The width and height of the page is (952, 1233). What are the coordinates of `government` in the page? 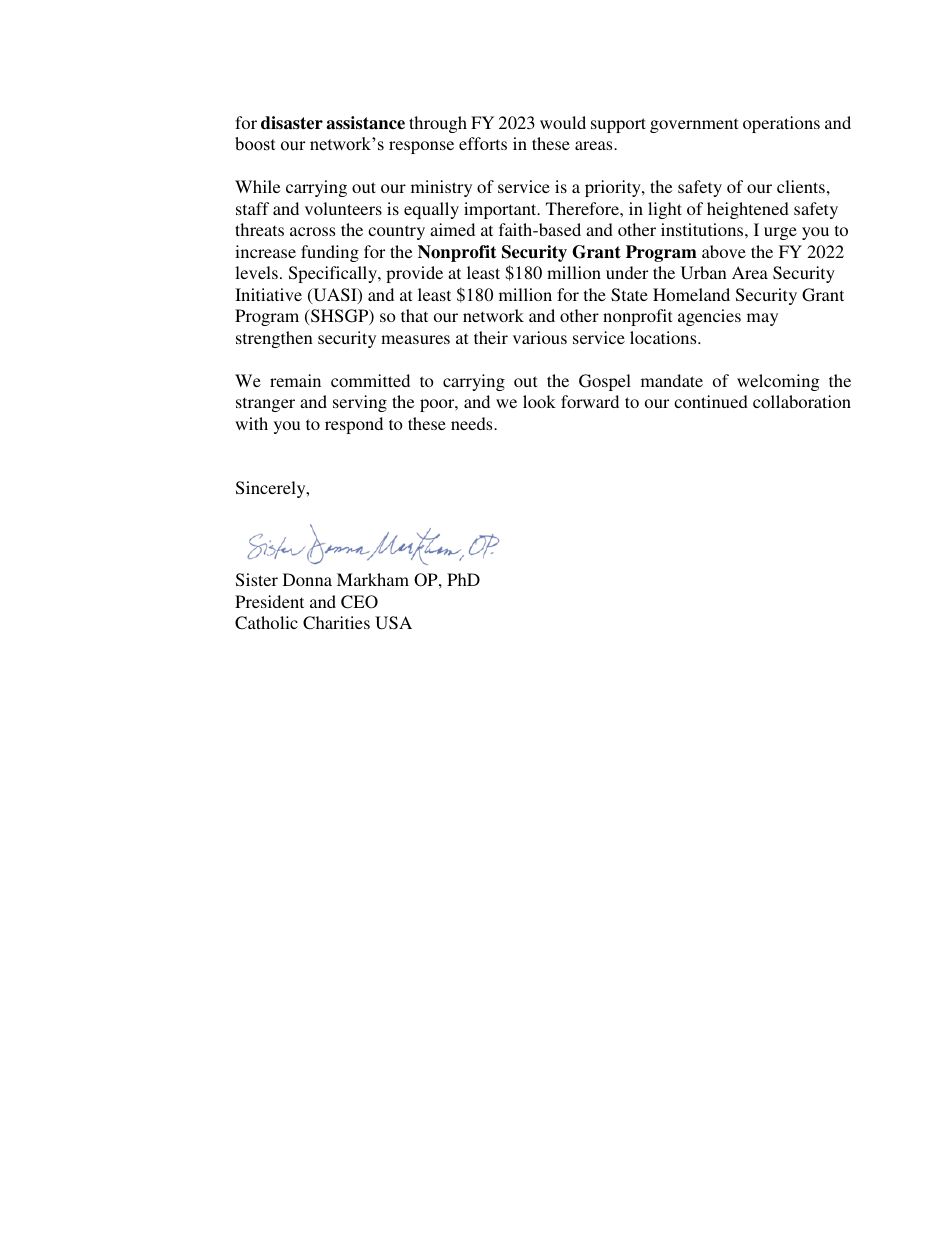 It's located at (694, 125).
